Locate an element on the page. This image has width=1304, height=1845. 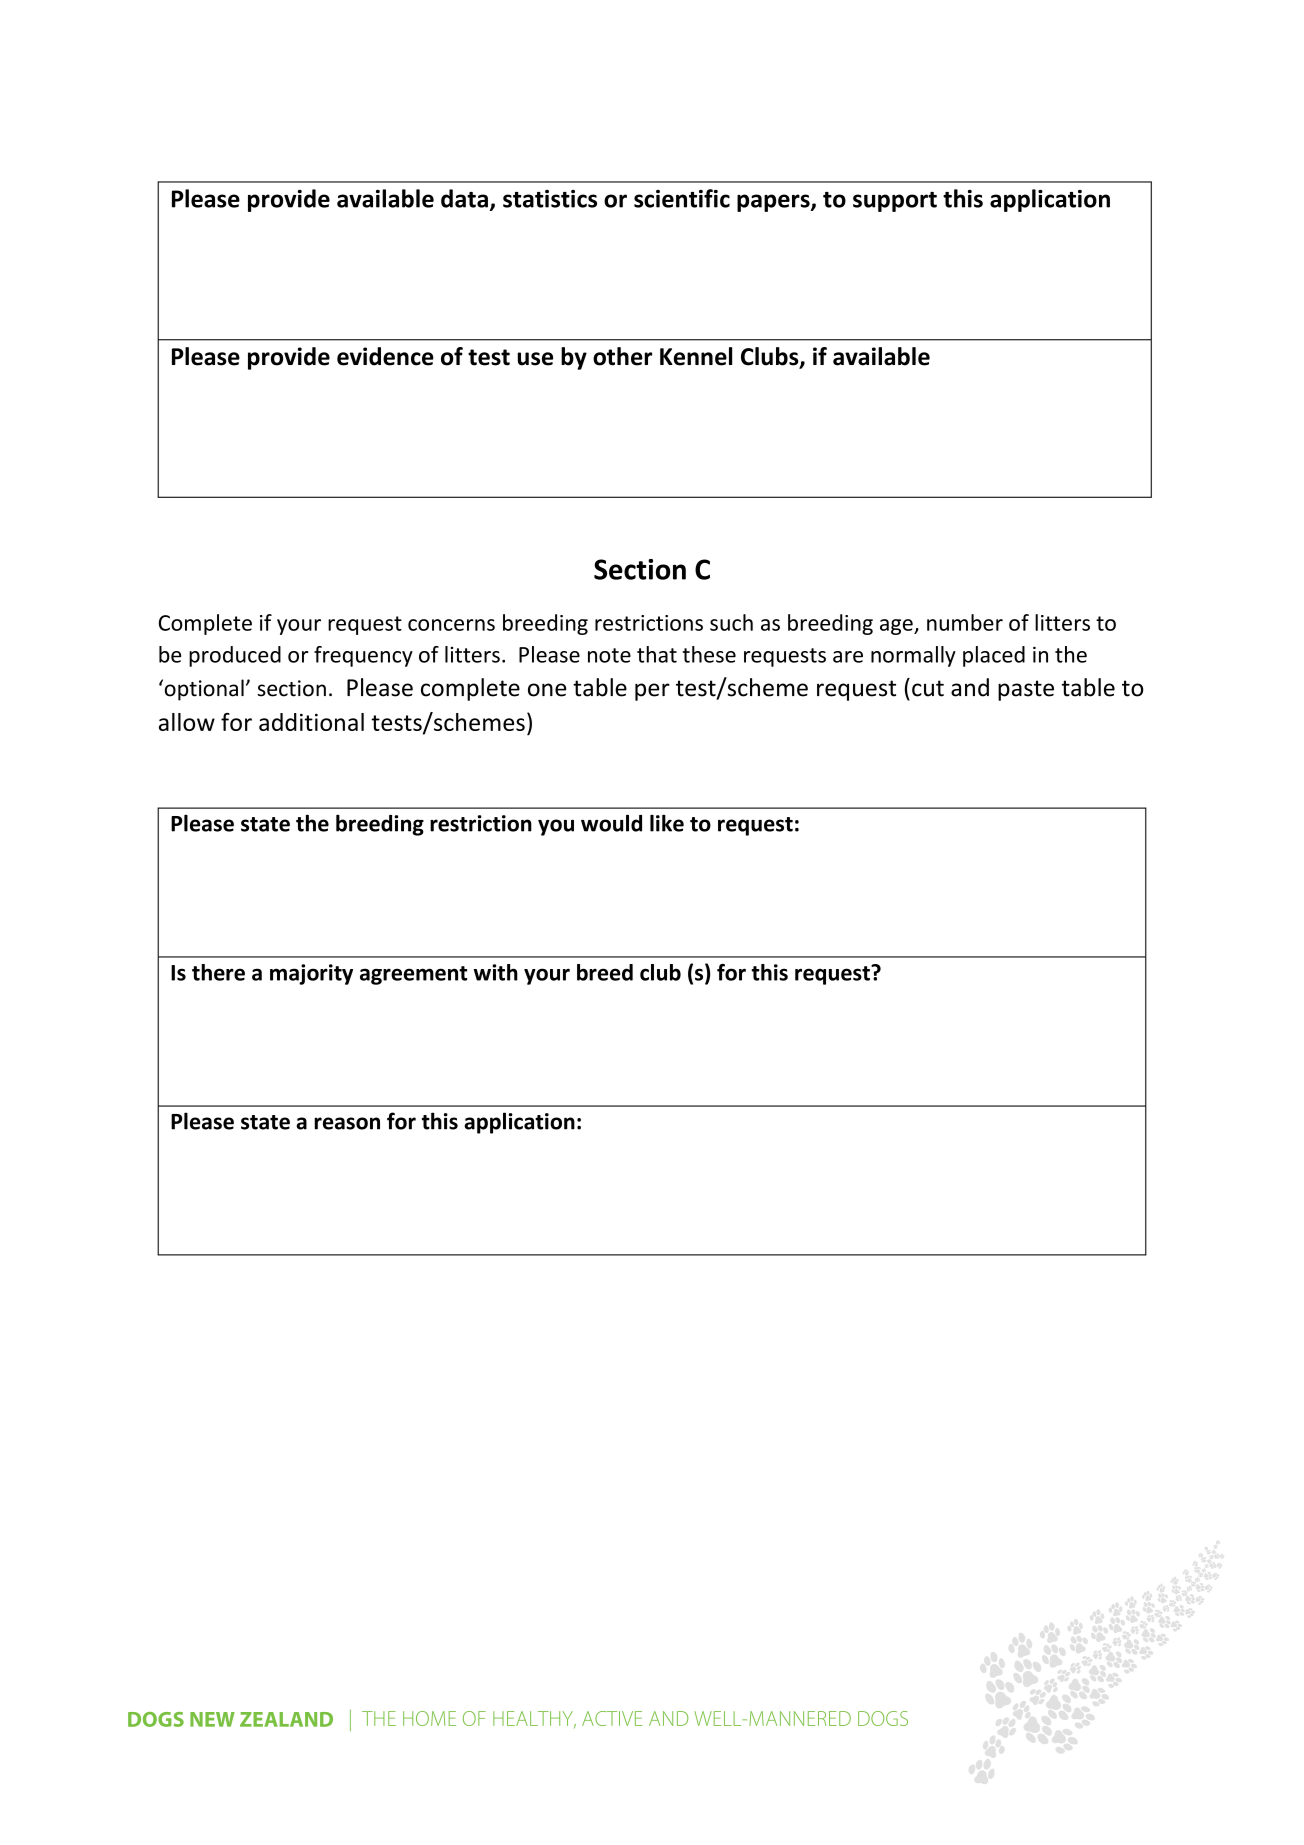
cut is located at coordinates (928, 688).
